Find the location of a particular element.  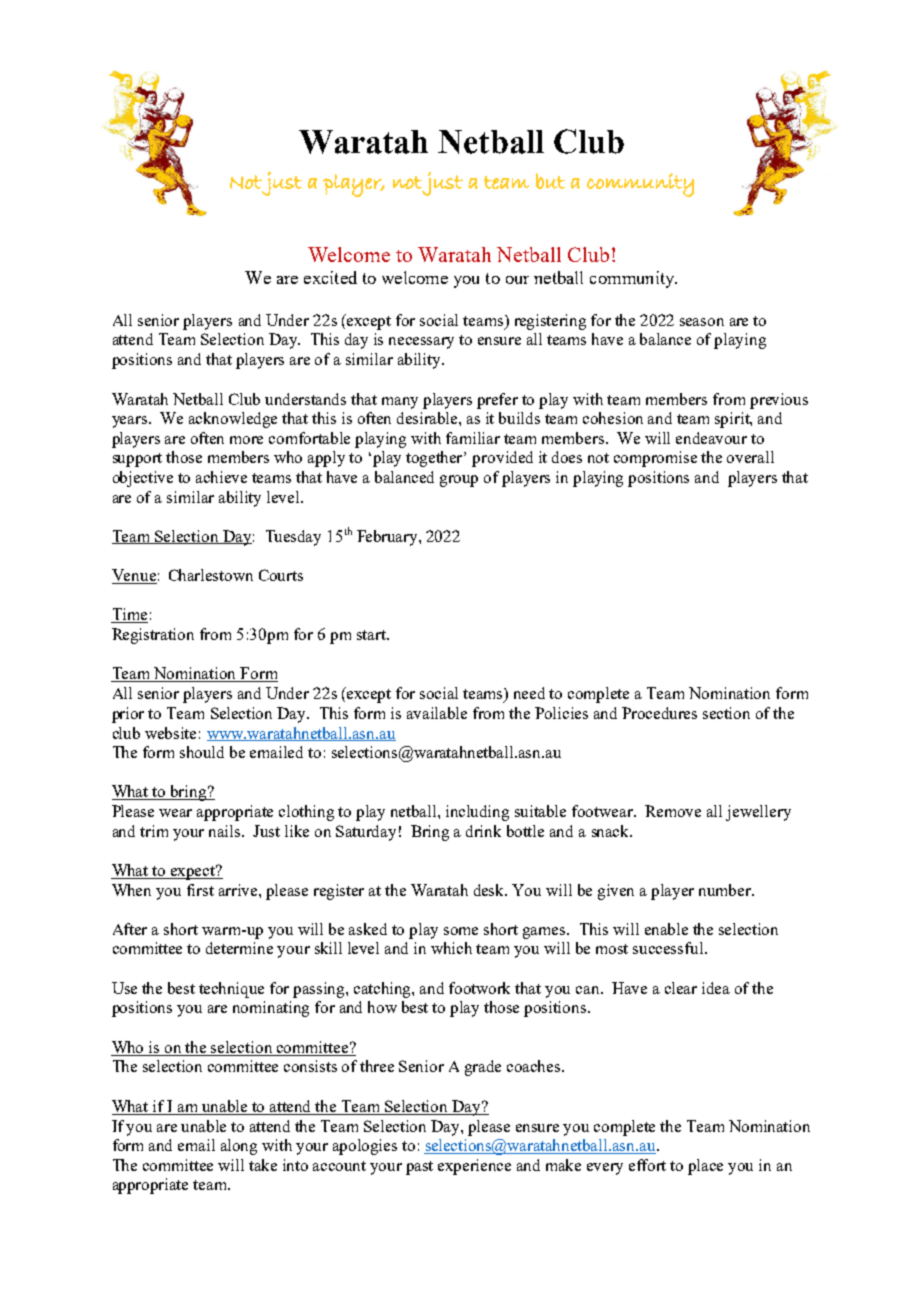

experience is located at coordinates (474, 1167).
